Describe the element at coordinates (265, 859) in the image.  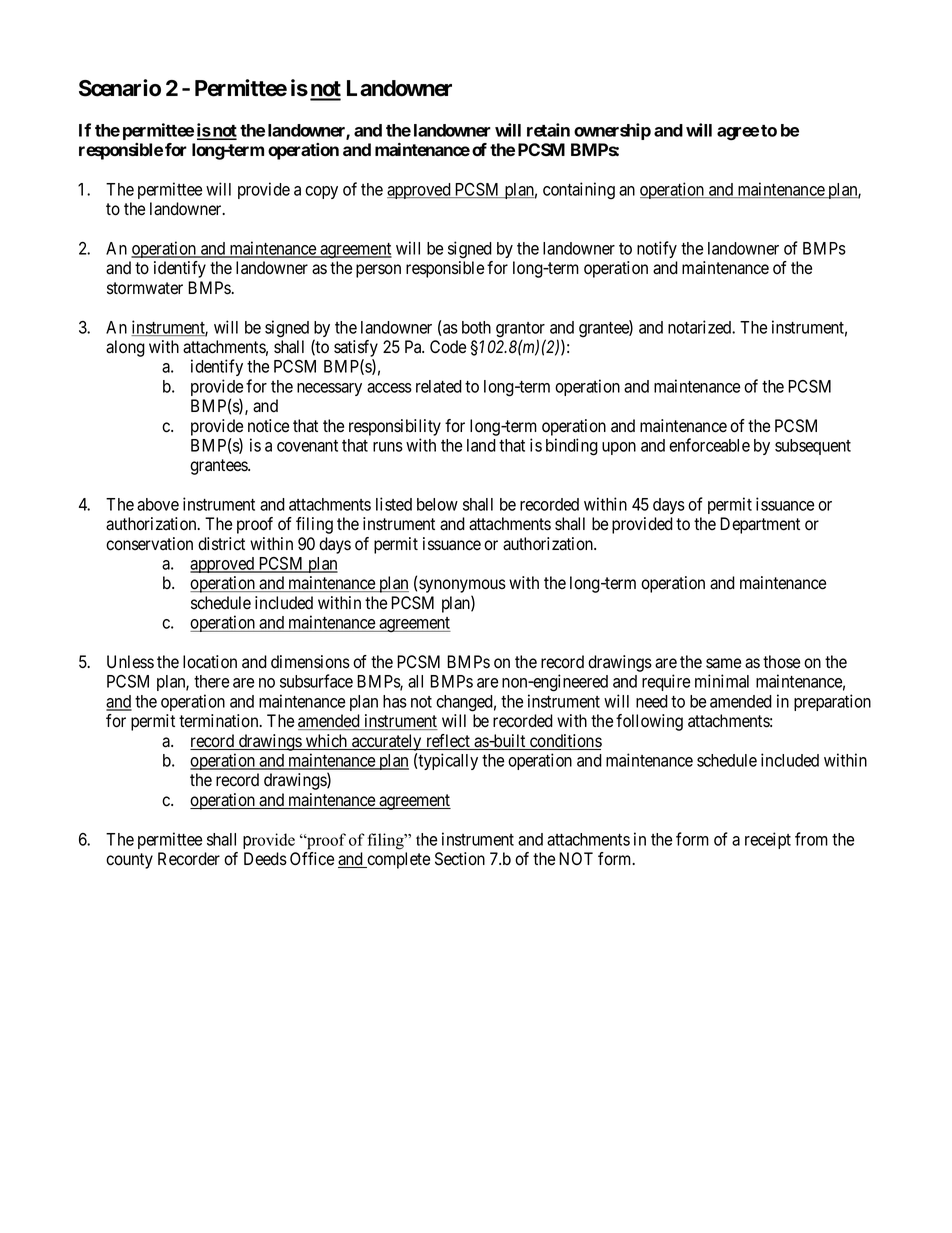
I see `Deeds` at that location.
